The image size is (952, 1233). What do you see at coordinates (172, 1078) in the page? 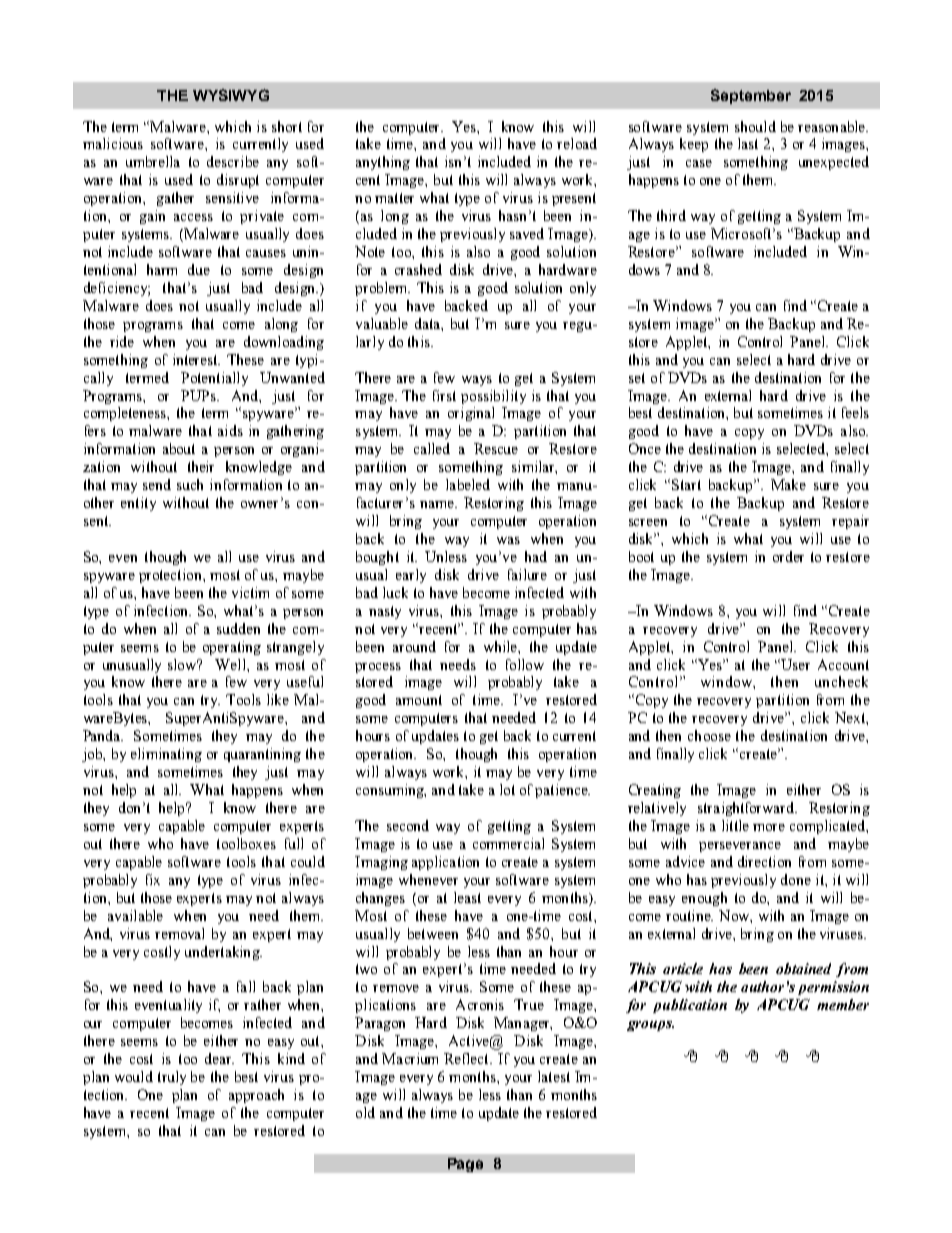
I see `truly` at bounding box center [172, 1078].
